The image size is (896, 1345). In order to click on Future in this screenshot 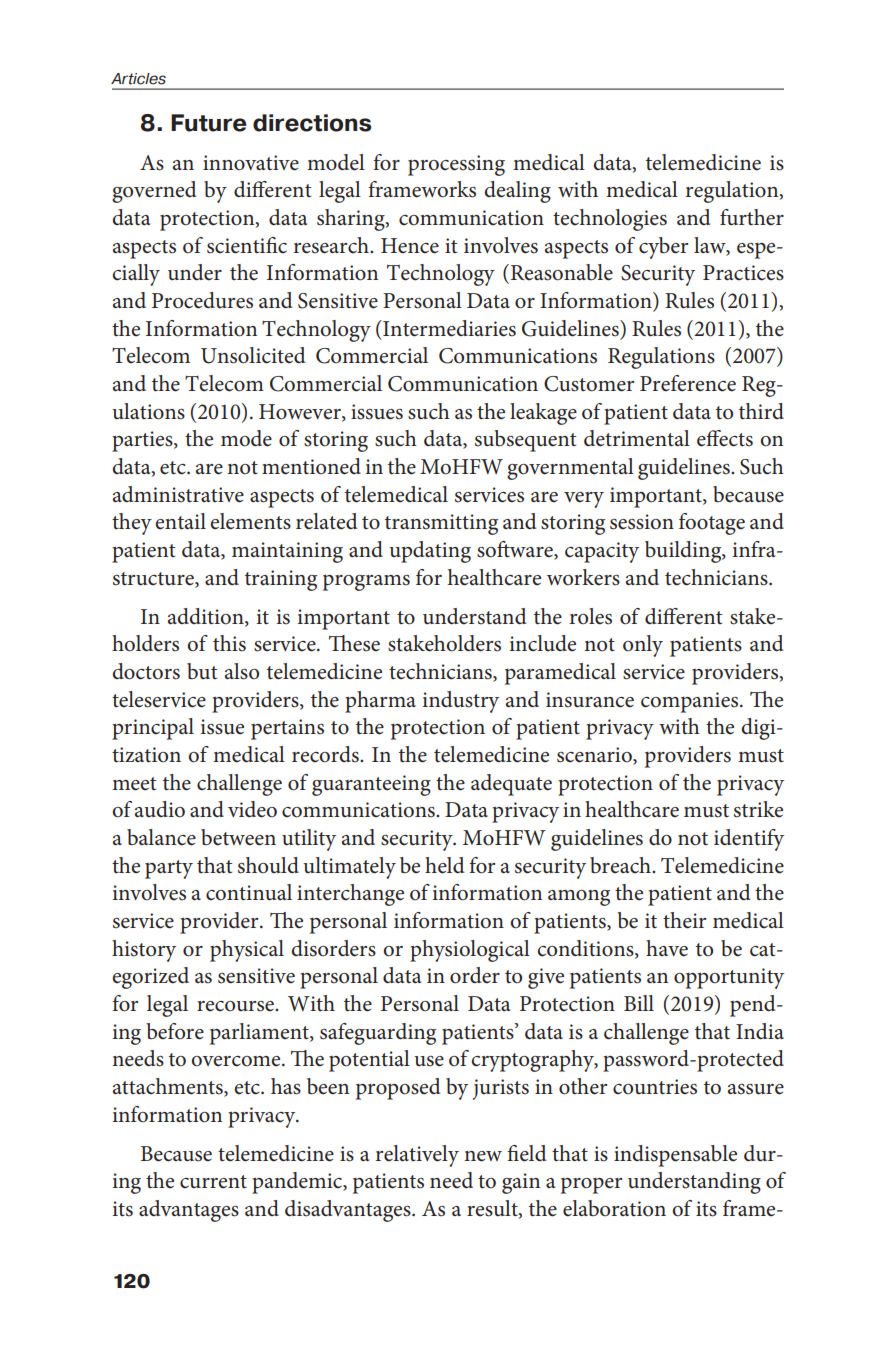, I will do `click(209, 123)`.
